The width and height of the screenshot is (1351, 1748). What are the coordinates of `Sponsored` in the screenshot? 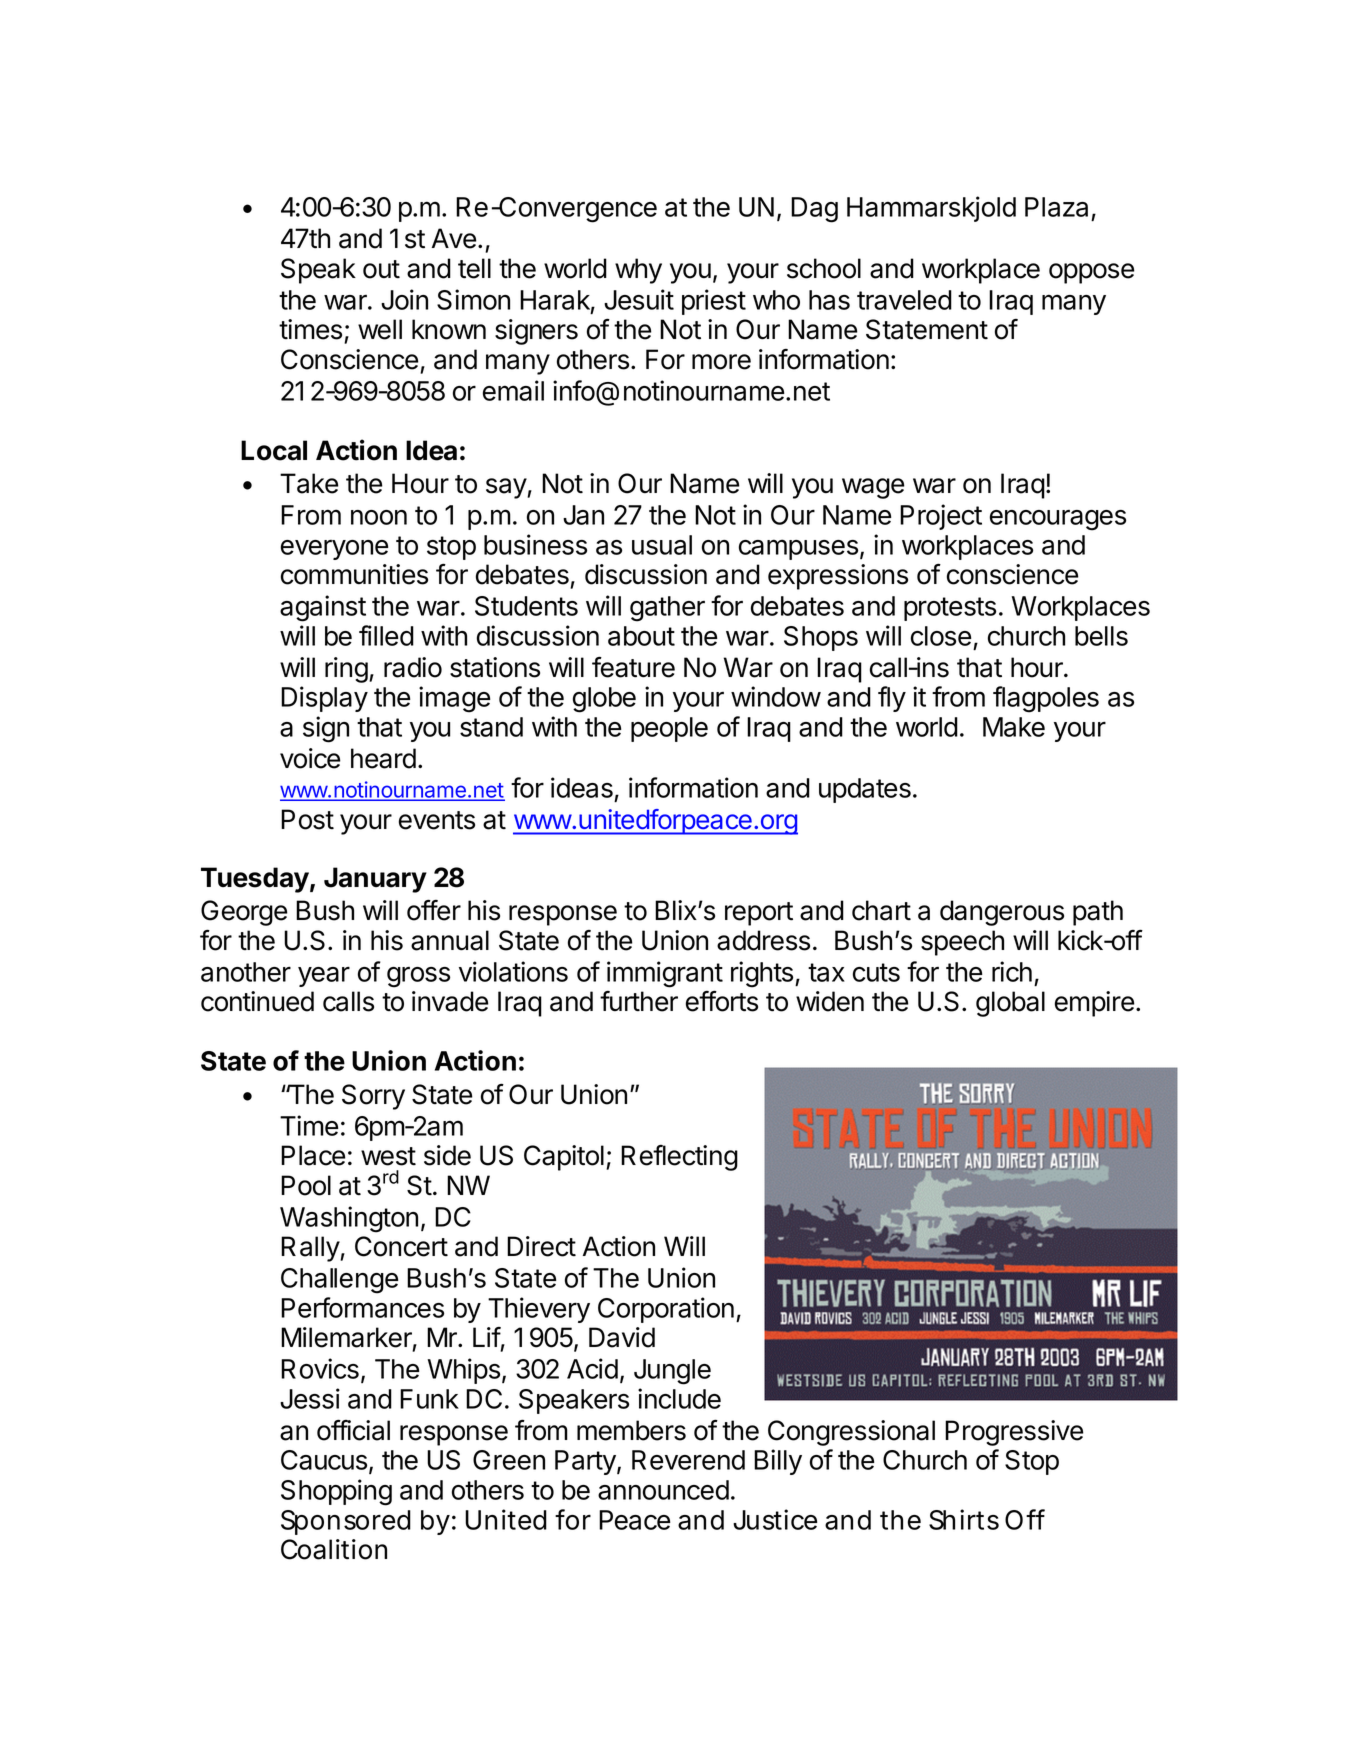 It's located at (346, 1522).
